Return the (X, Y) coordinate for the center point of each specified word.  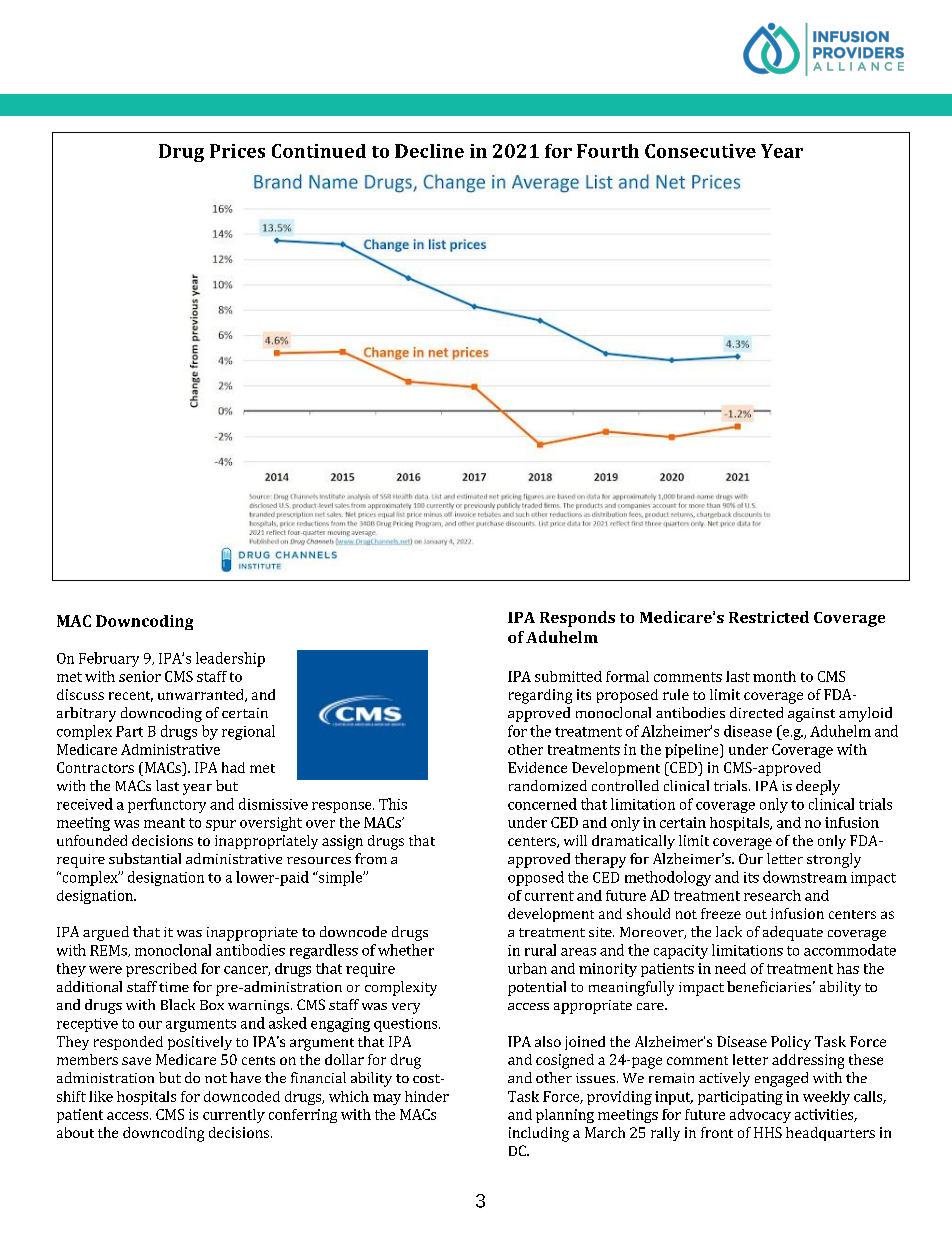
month (774, 676)
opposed (536, 878)
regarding (540, 696)
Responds (577, 619)
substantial (145, 858)
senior (140, 676)
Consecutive (700, 151)
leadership (230, 659)
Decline (429, 151)
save (136, 1061)
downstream (805, 877)
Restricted (769, 617)
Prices (237, 151)
